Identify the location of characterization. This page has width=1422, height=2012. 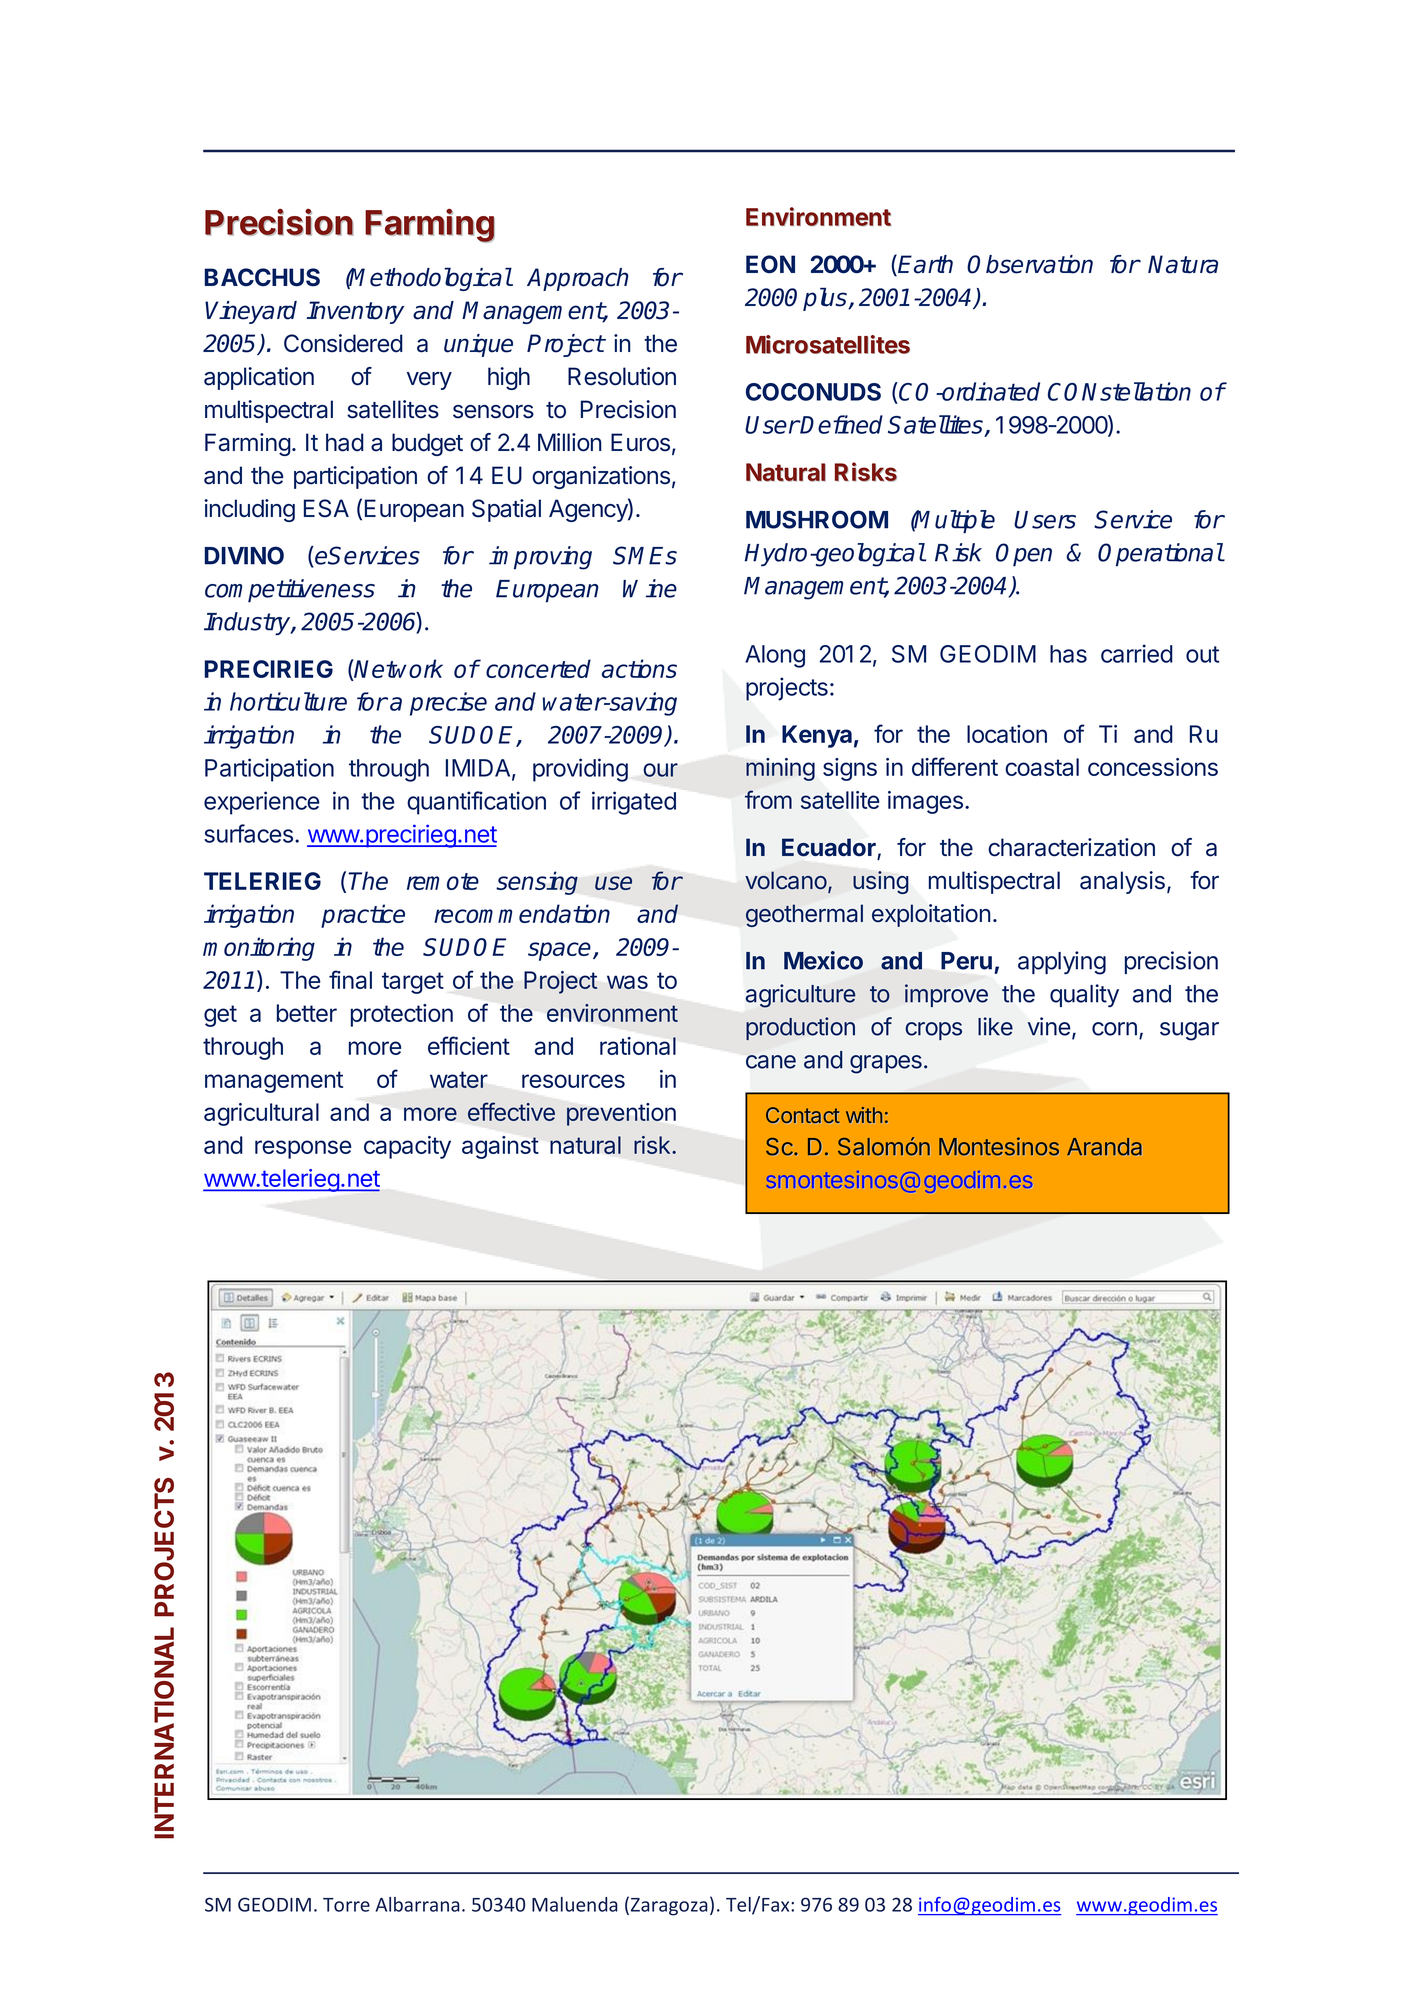
(1071, 847).
